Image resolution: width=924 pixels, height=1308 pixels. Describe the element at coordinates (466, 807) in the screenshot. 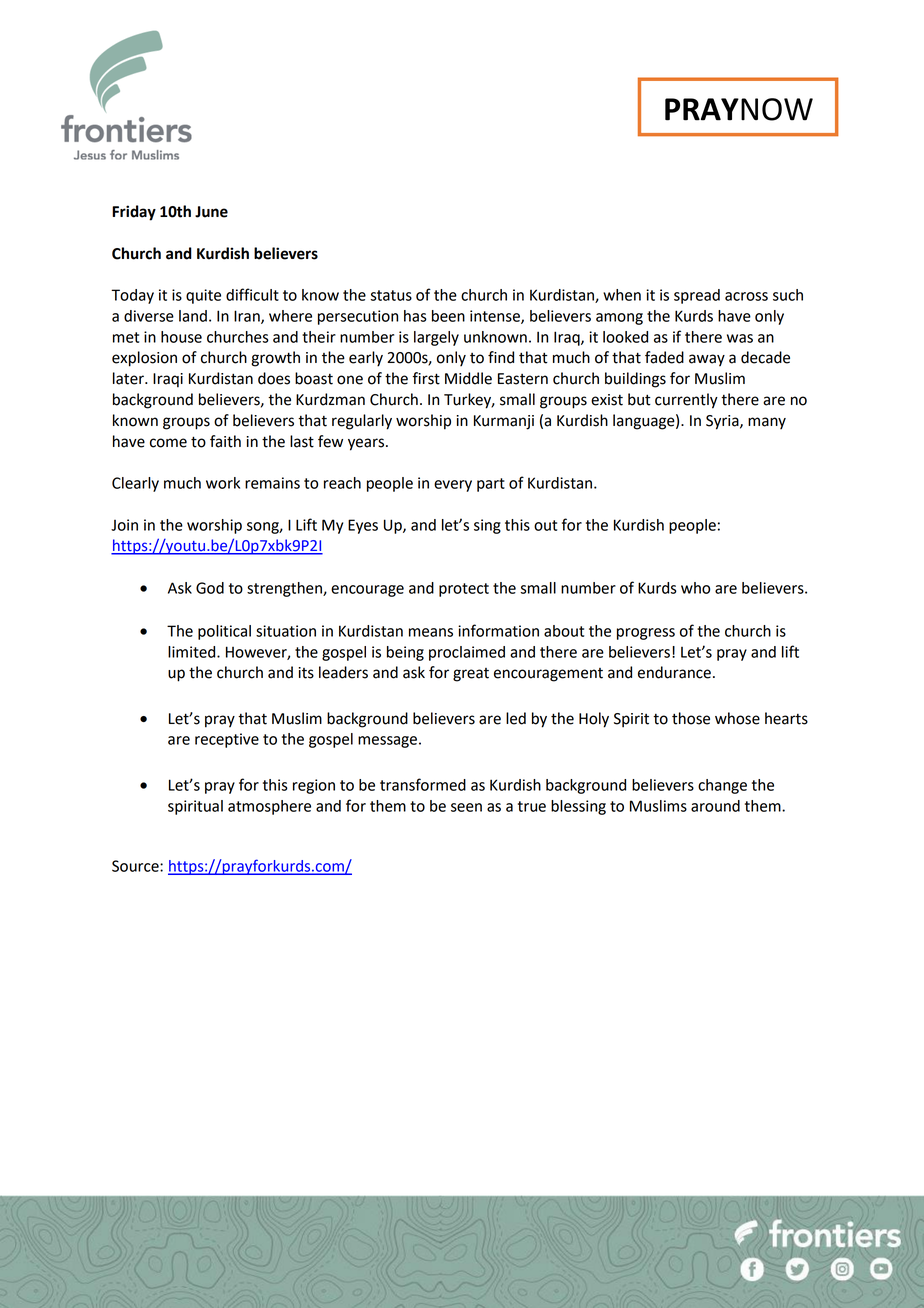

I see `seen` at that location.
